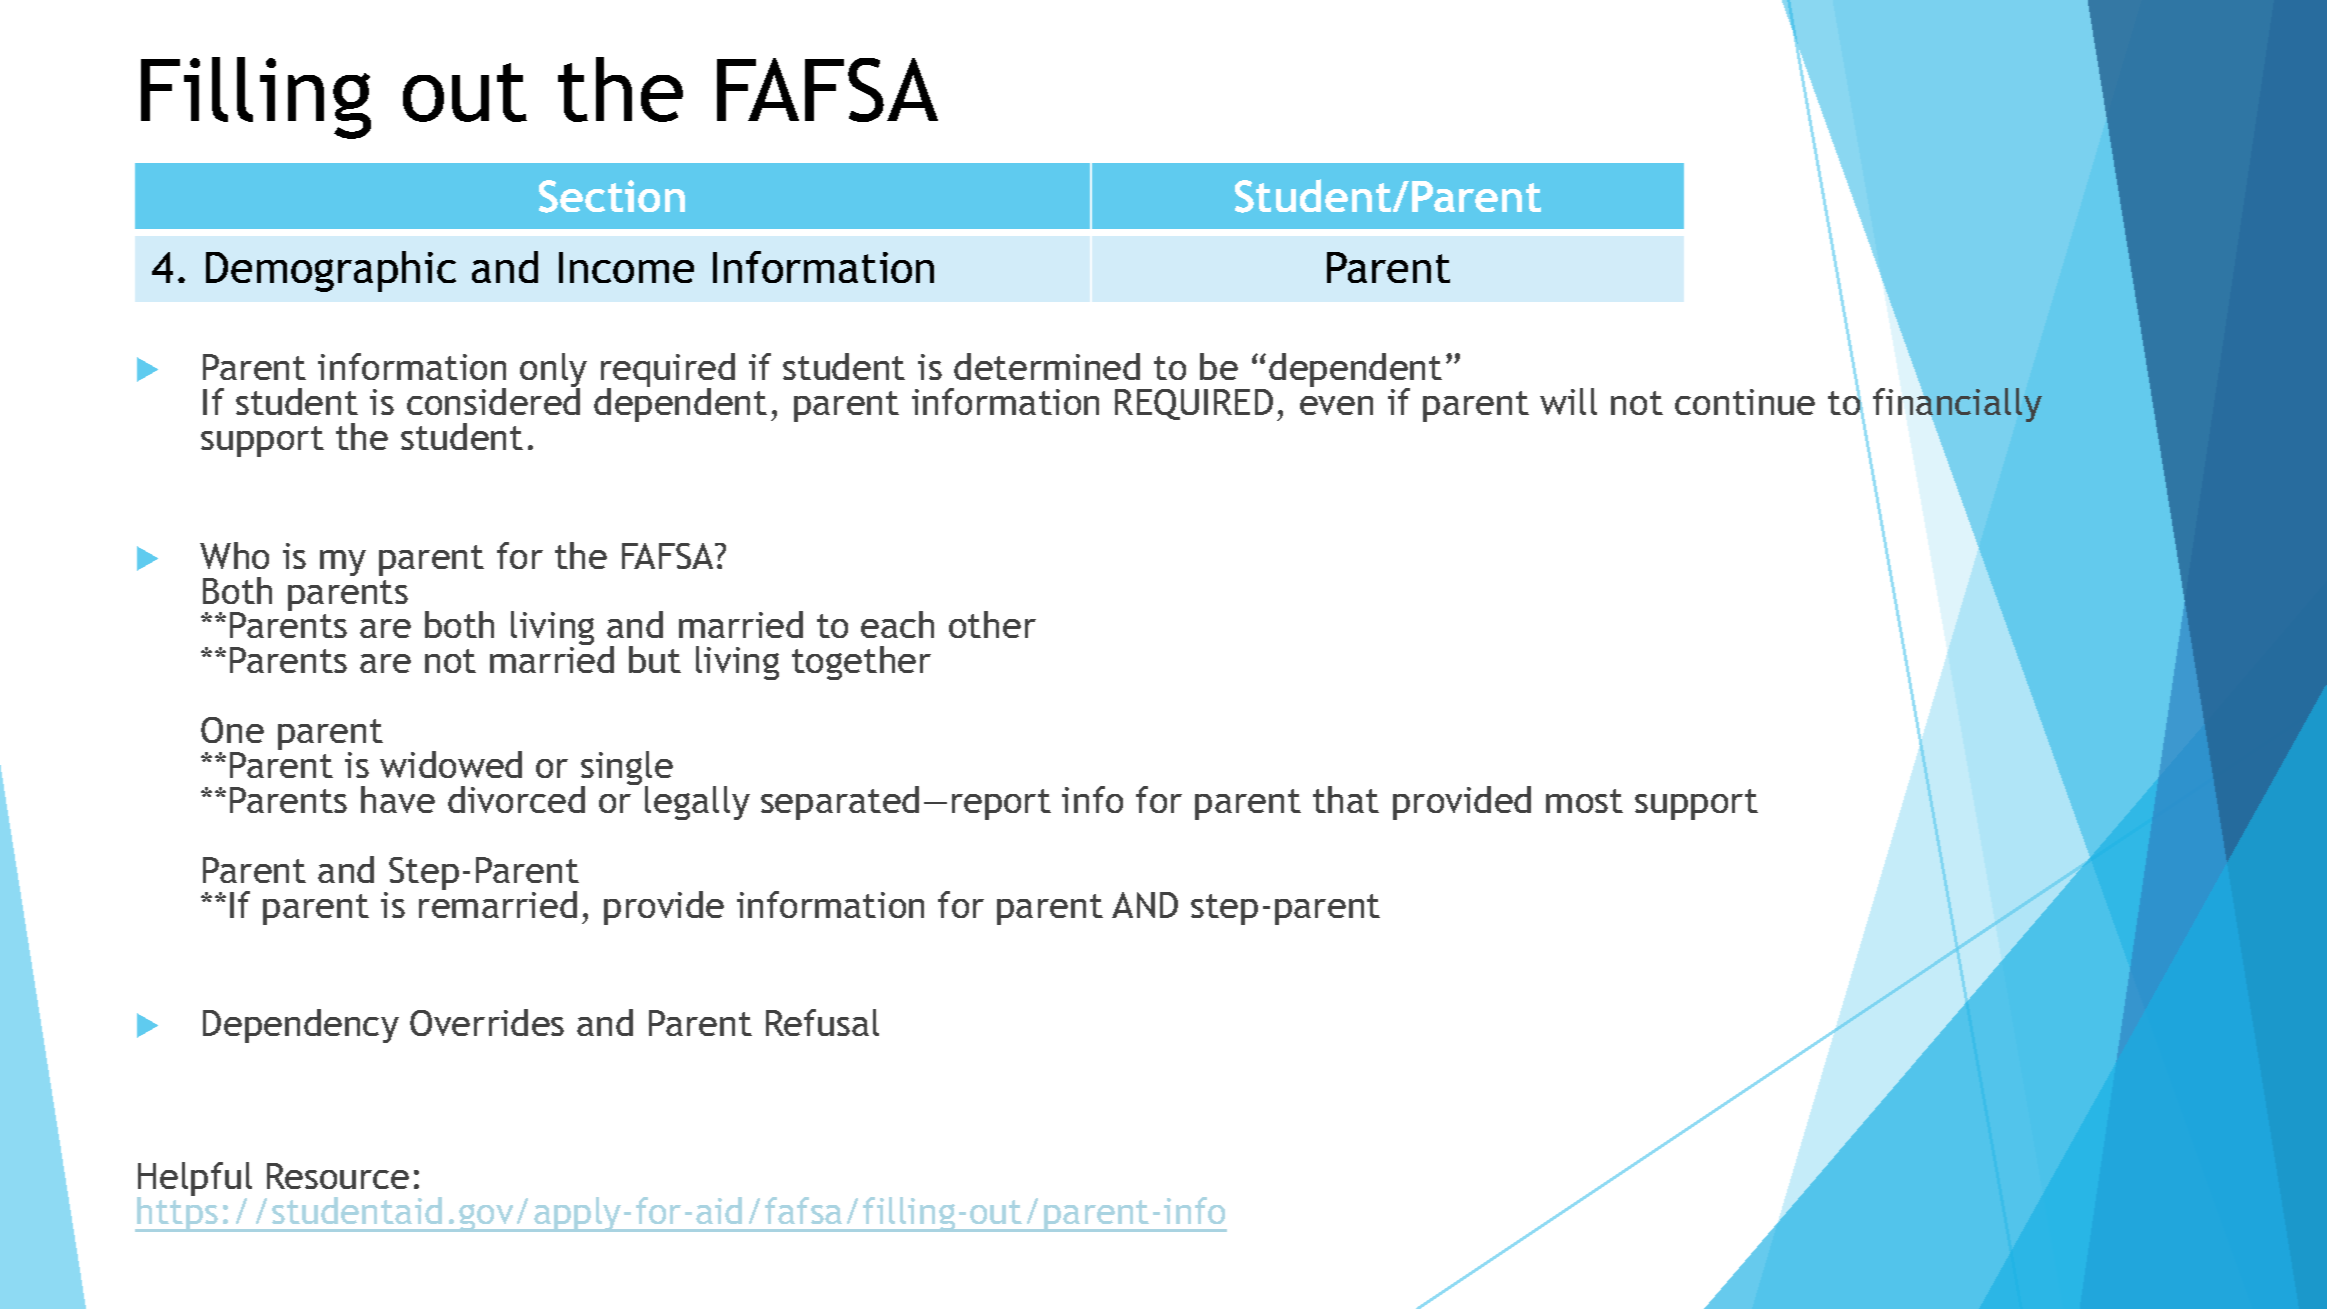  What do you see at coordinates (626, 267) in the screenshot?
I see `Income` at bounding box center [626, 267].
